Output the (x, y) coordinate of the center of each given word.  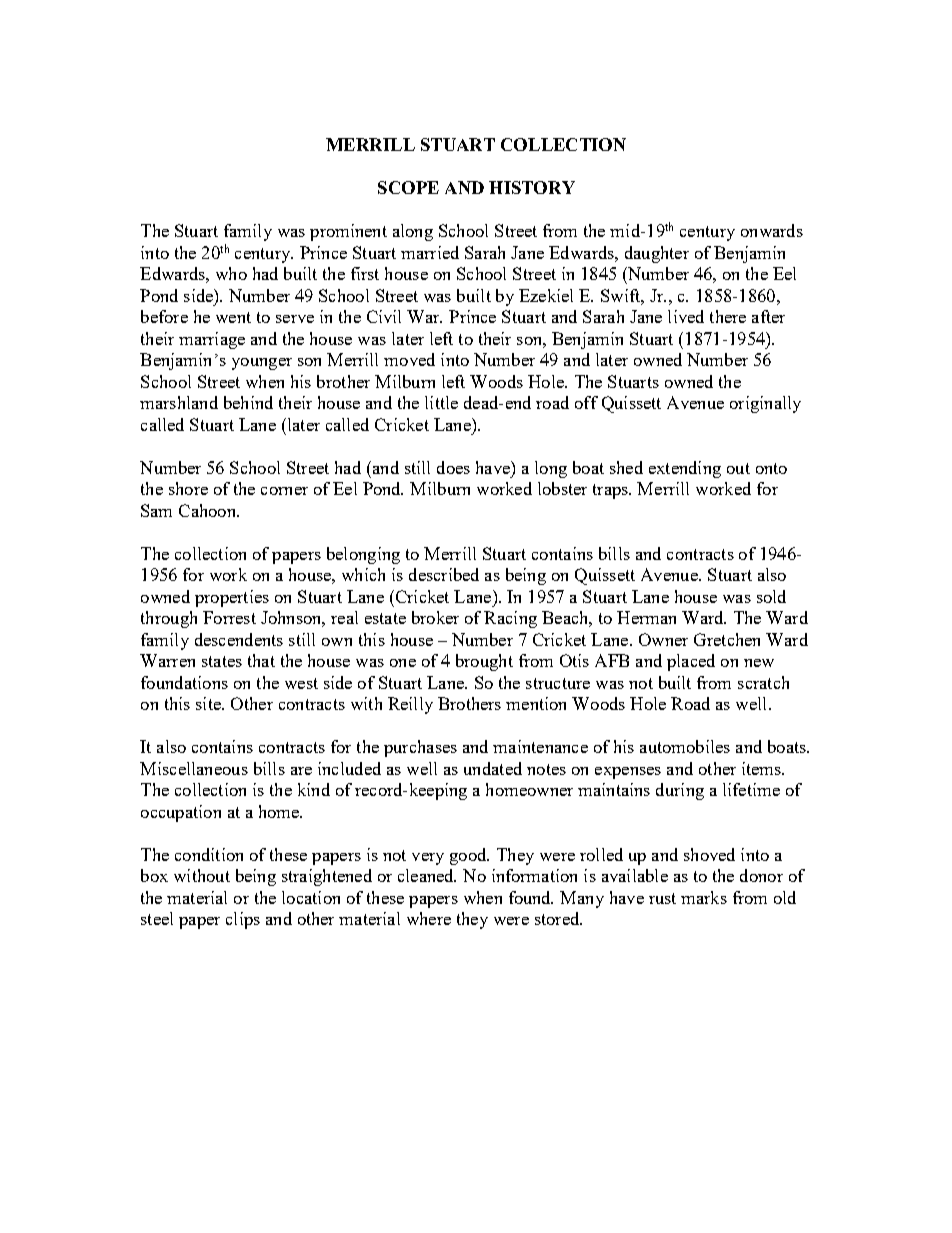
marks (704, 897)
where (429, 918)
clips (243, 920)
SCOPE (408, 187)
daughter (657, 254)
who (231, 273)
